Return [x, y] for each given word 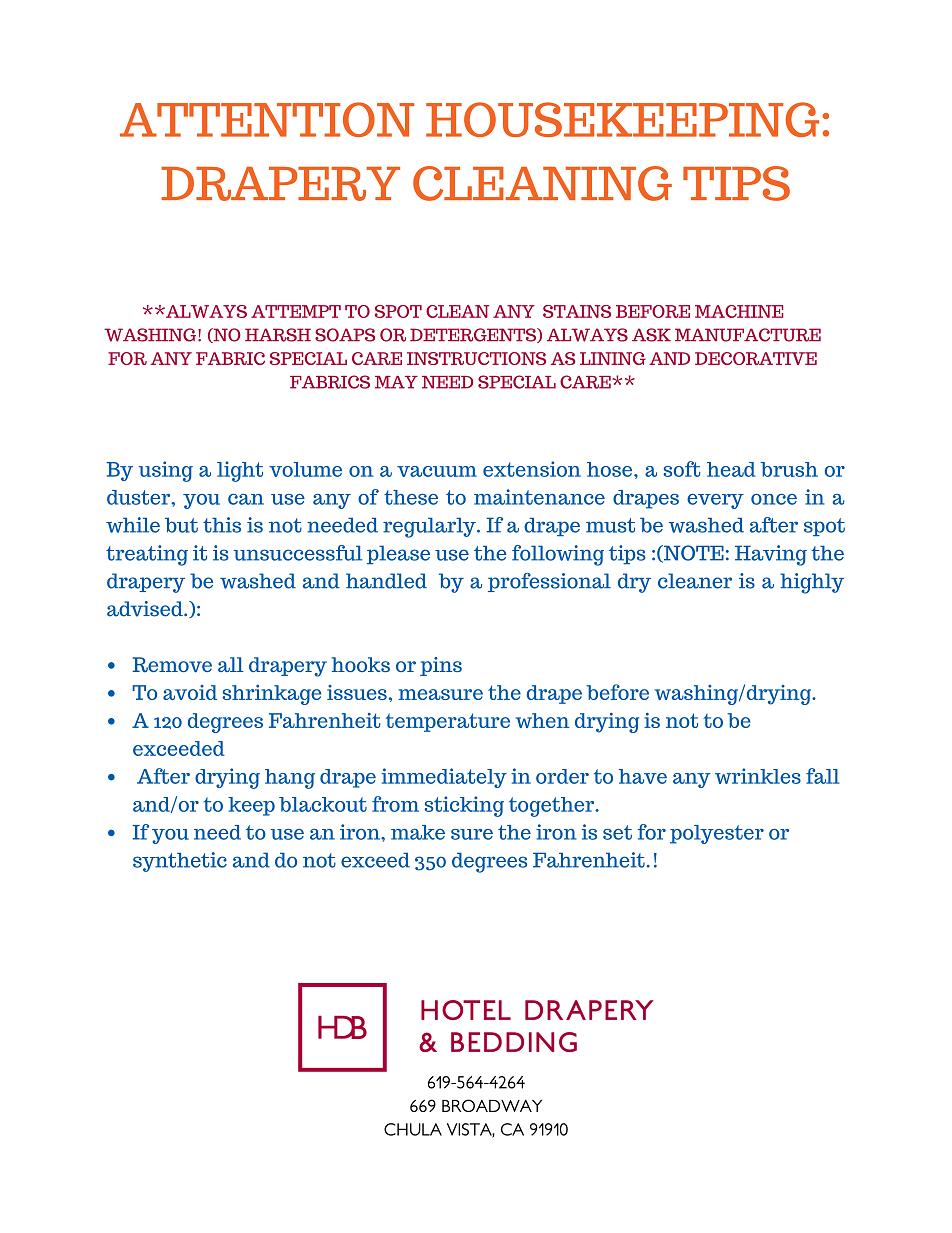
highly [812, 583]
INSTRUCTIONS [476, 358]
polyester [717, 834]
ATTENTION [267, 119]
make [418, 832]
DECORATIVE [756, 358]
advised [146, 609]
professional [549, 582]
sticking [464, 806]
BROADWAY [492, 1105]
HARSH [278, 335]
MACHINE [739, 311]
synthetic [180, 862]
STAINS [577, 311]
